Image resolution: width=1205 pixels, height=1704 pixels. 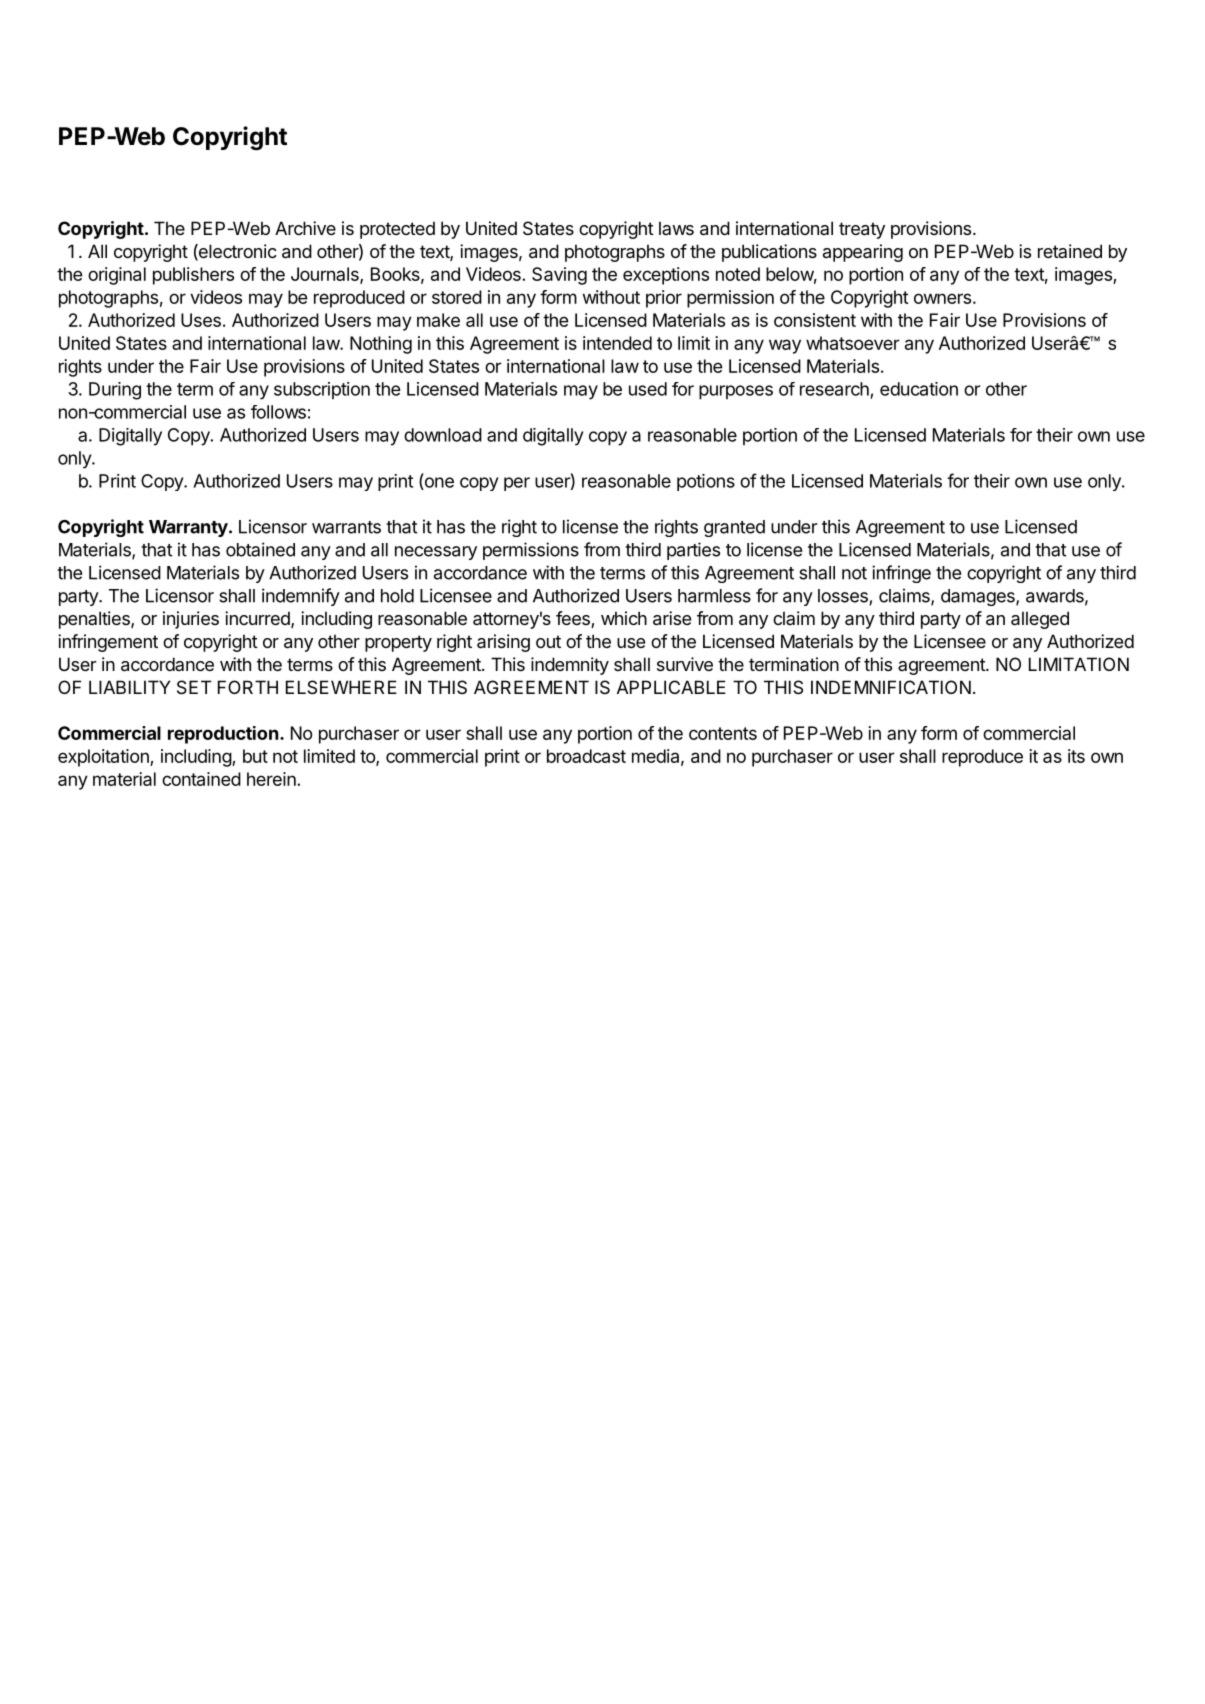 What do you see at coordinates (863, 253) in the screenshot?
I see `appearing` at bounding box center [863, 253].
